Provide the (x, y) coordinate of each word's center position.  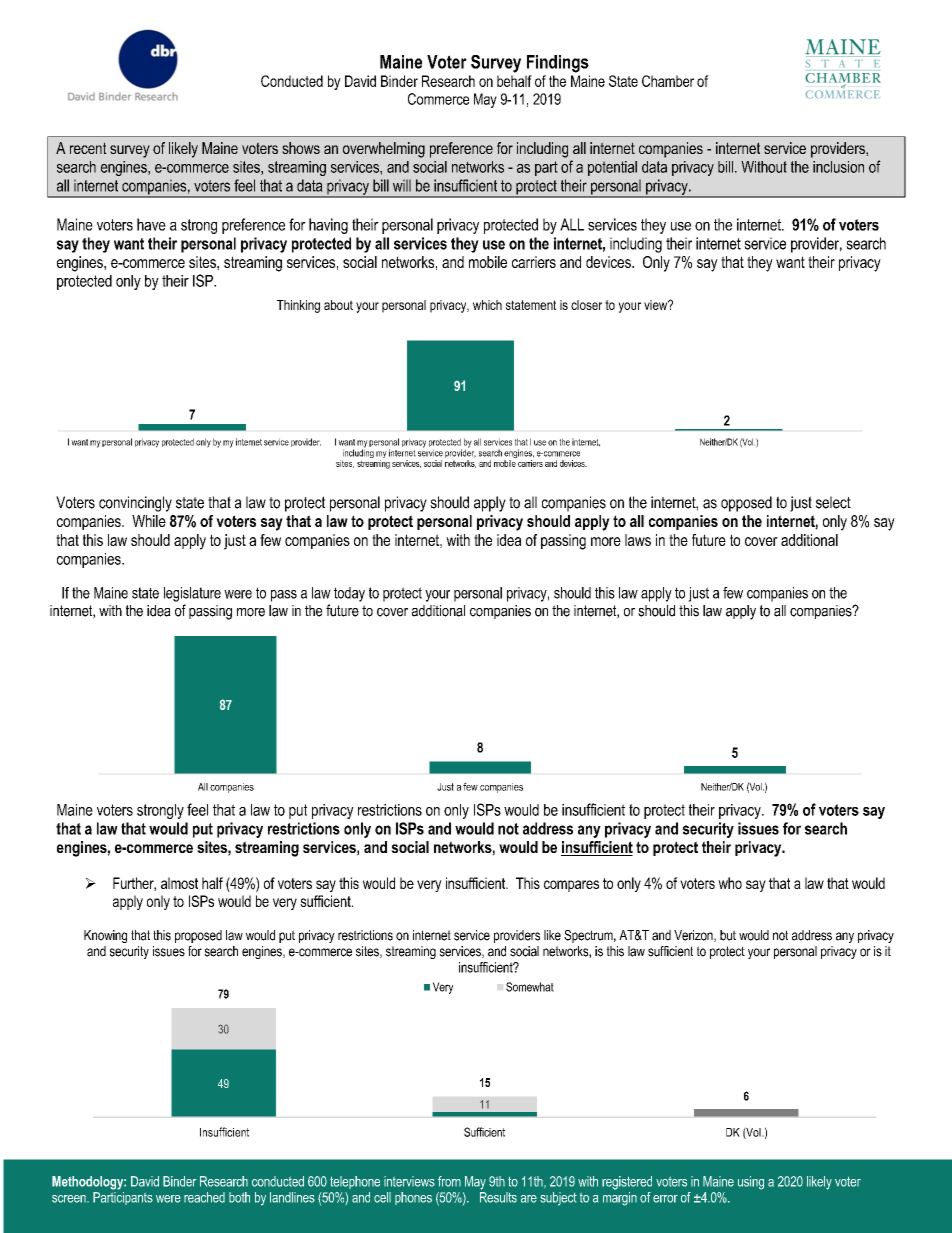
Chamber (668, 81)
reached (204, 1197)
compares (571, 886)
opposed (746, 504)
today (349, 594)
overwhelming (384, 150)
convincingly (135, 504)
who (730, 883)
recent (88, 148)
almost (179, 883)
